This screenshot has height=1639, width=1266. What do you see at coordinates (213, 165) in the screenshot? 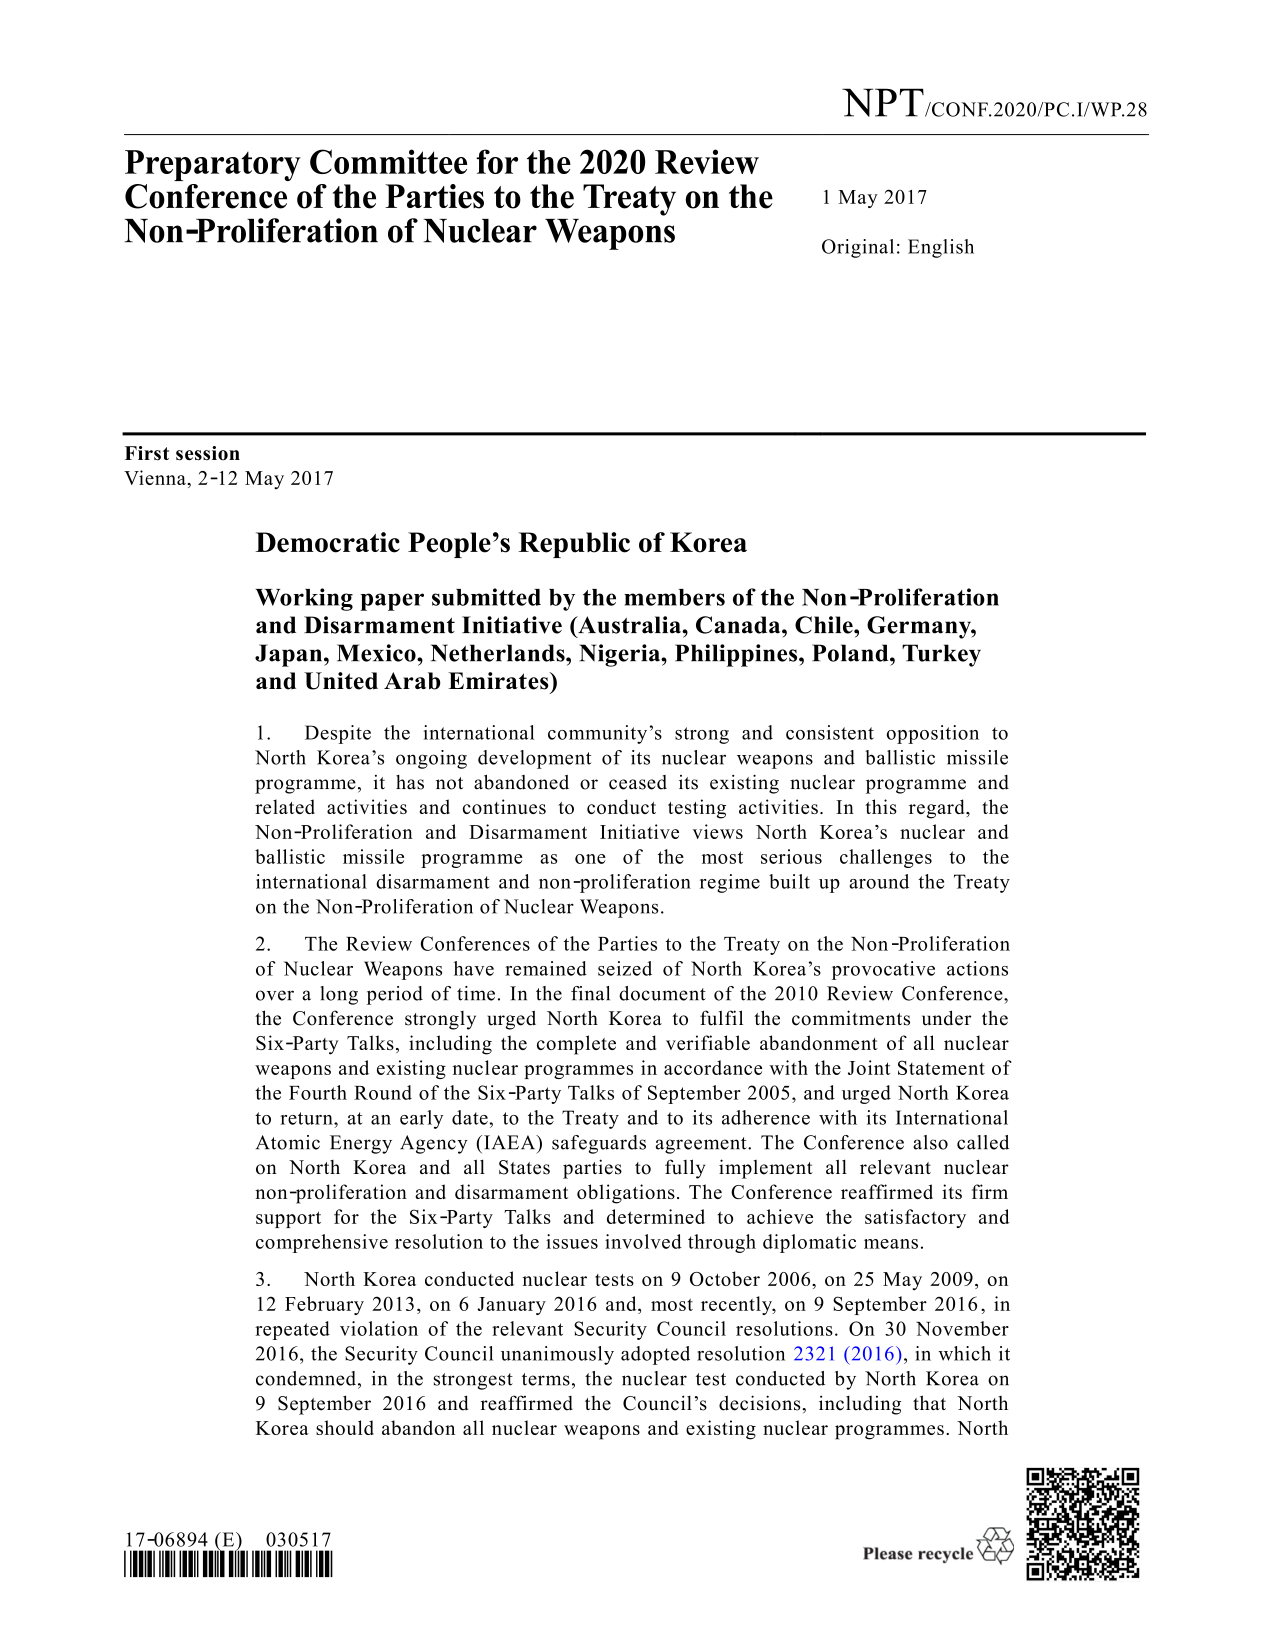
I see `Preparatory` at bounding box center [213, 165].
